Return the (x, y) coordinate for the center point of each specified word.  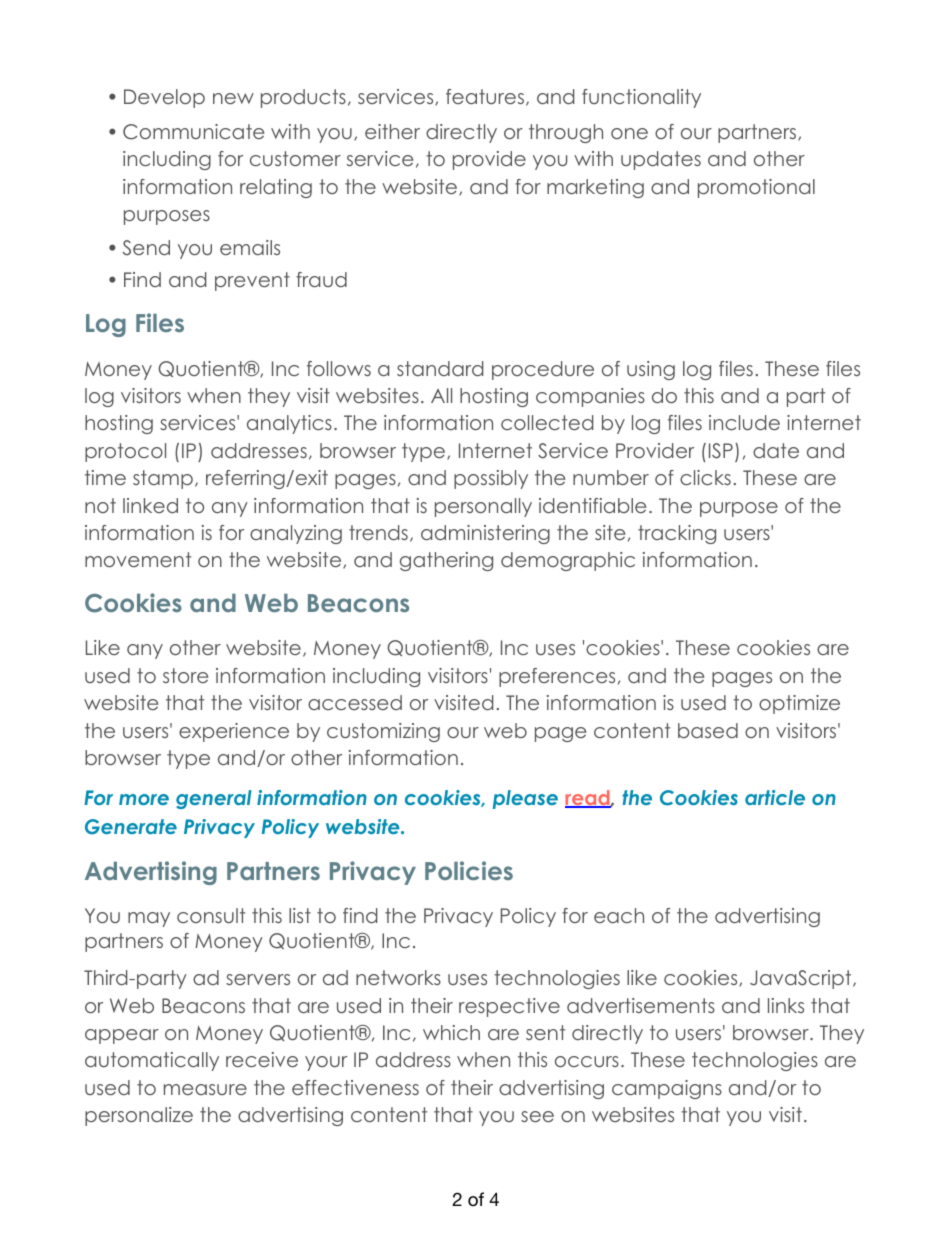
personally (483, 507)
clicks (705, 477)
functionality (641, 98)
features (485, 96)
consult (211, 915)
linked (150, 505)
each (619, 915)
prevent (252, 281)
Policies (469, 870)
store (185, 675)
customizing (383, 732)
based (708, 730)
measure (205, 1089)
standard (440, 368)
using (651, 370)
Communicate (193, 132)
